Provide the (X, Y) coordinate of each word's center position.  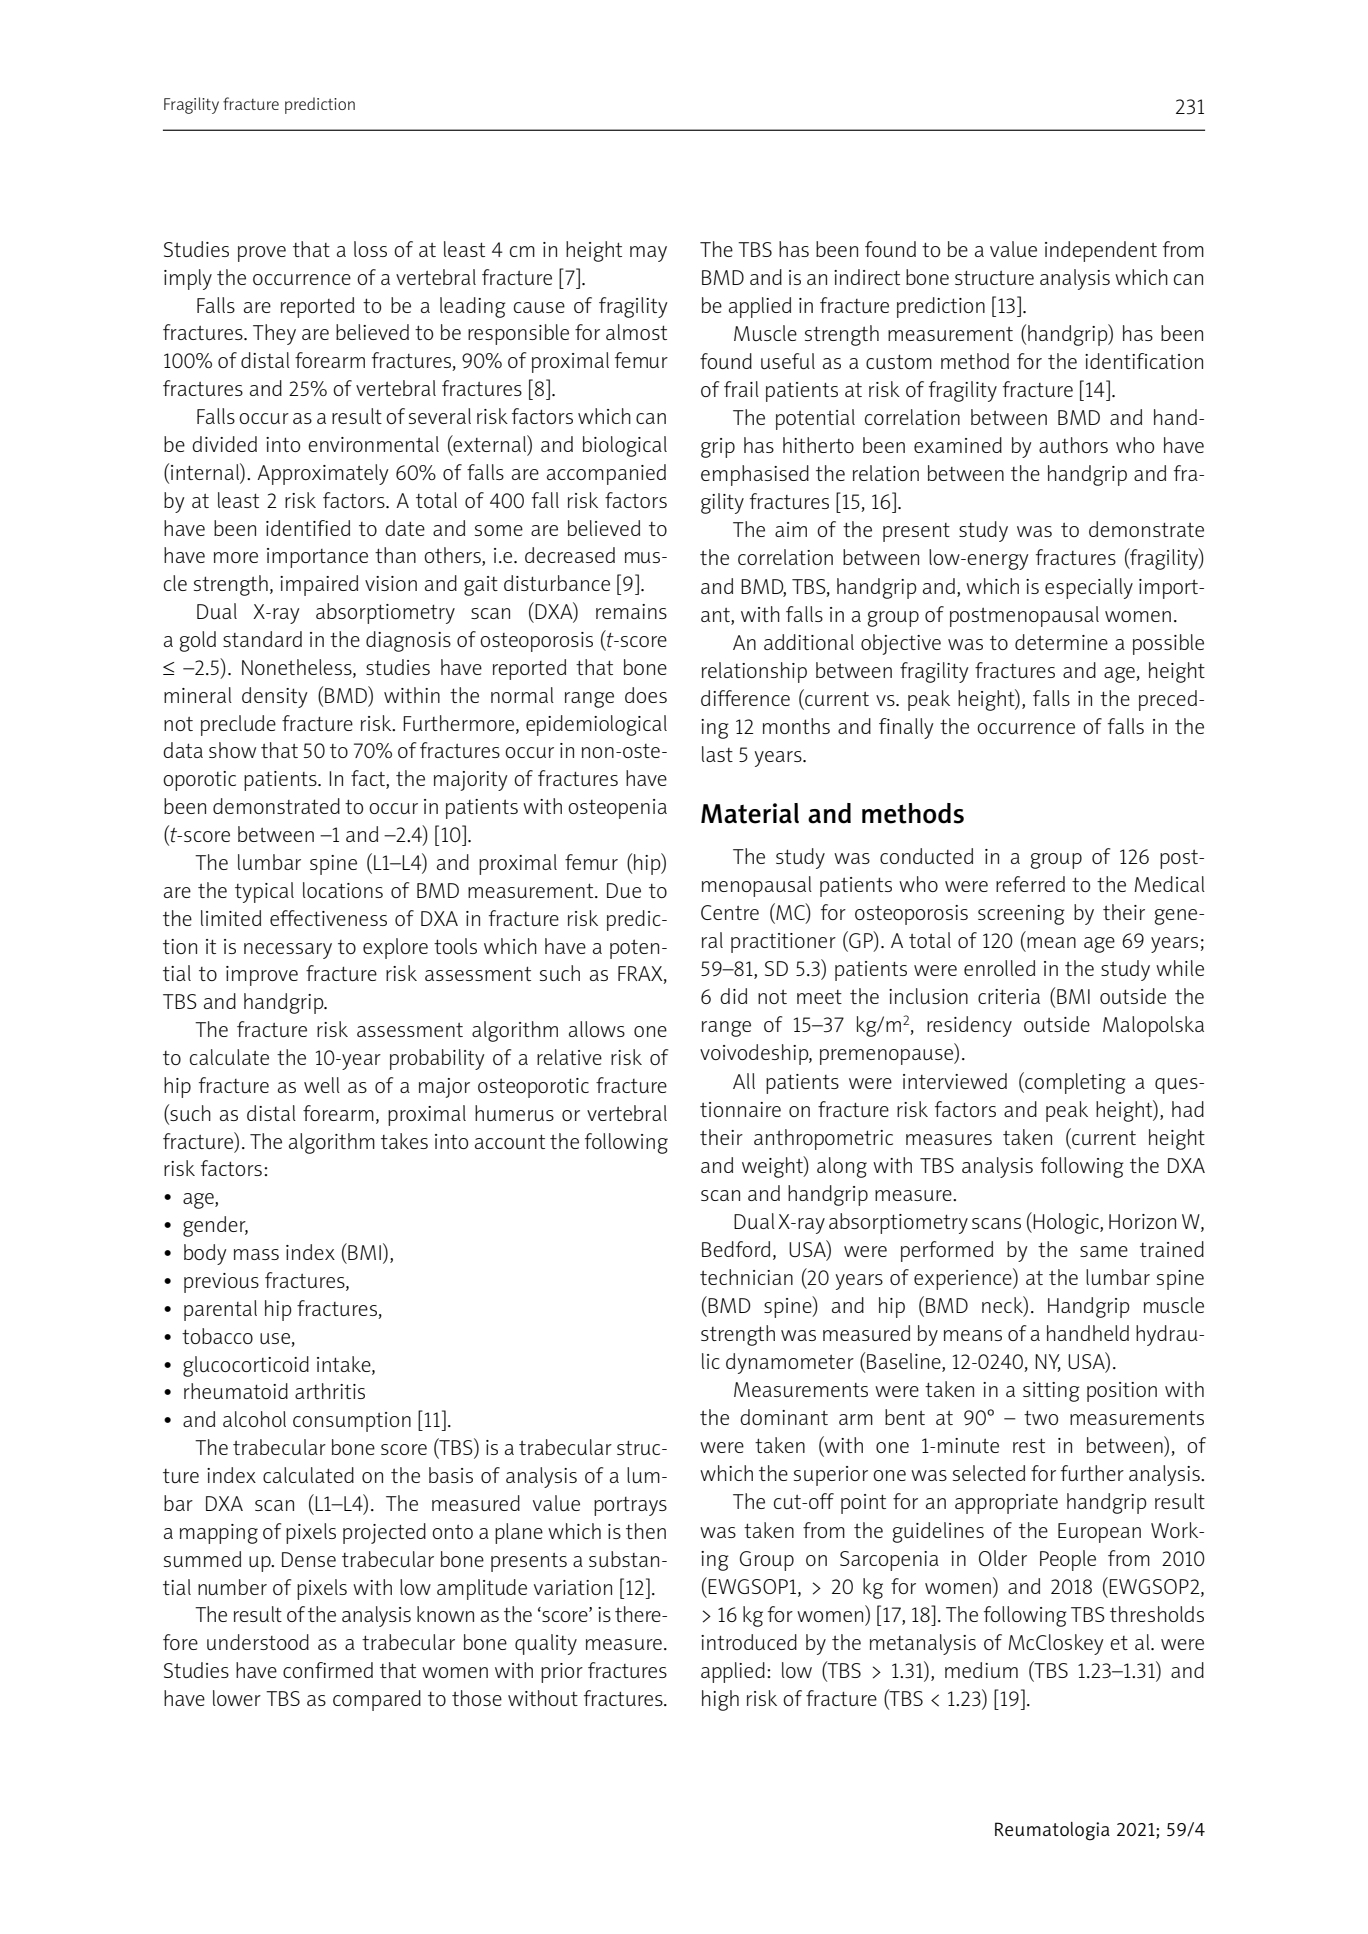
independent (1101, 251)
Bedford (736, 1249)
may (648, 254)
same (1104, 1251)
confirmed (328, 1670)
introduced (749, 1642)
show (232, 750)
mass (256, 1254)
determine (1061, 642)
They (274, 334)
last (717, 754)
